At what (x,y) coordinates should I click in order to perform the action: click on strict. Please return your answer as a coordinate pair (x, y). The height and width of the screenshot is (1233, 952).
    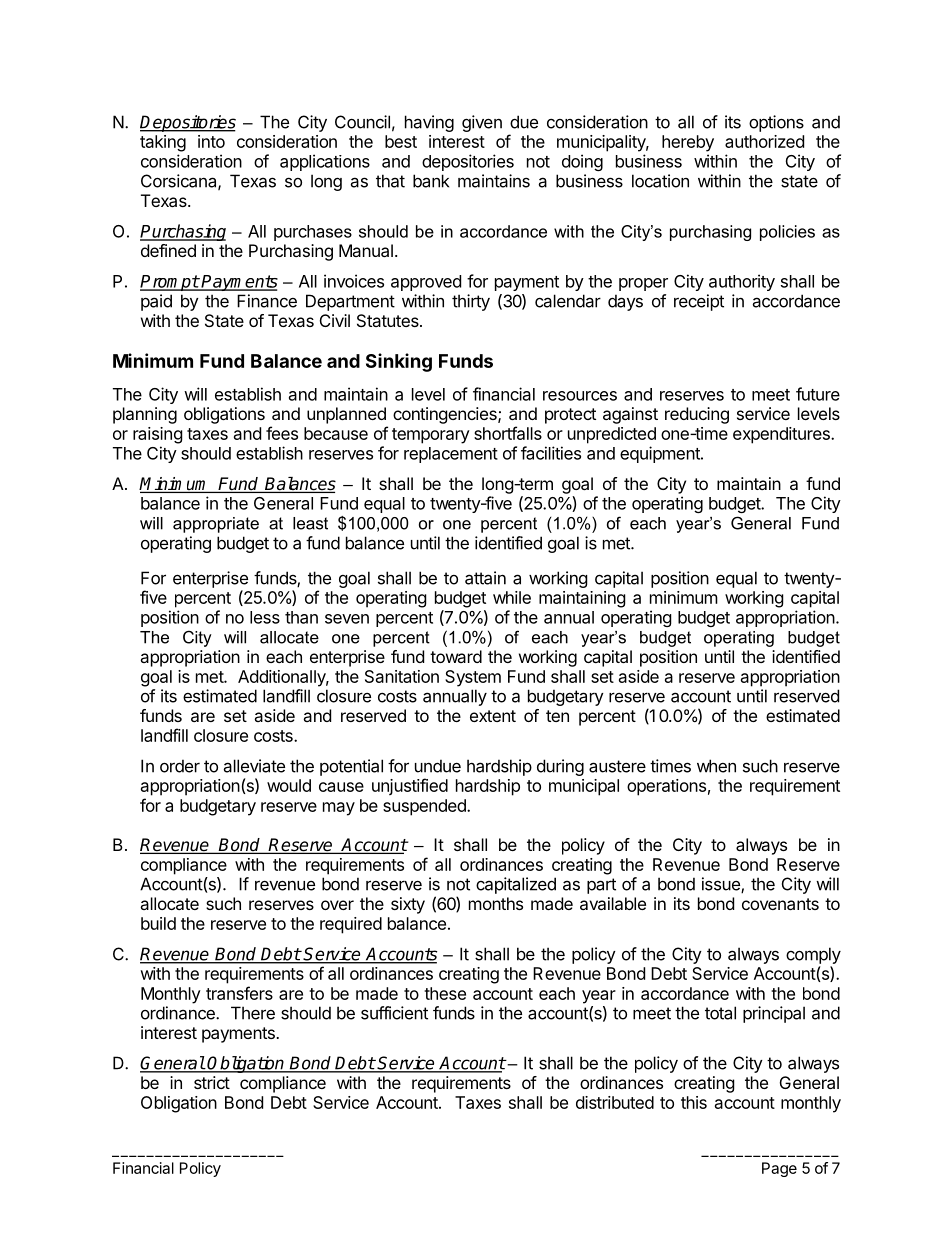
    Looking at the image, I should click on (212, 1082).
